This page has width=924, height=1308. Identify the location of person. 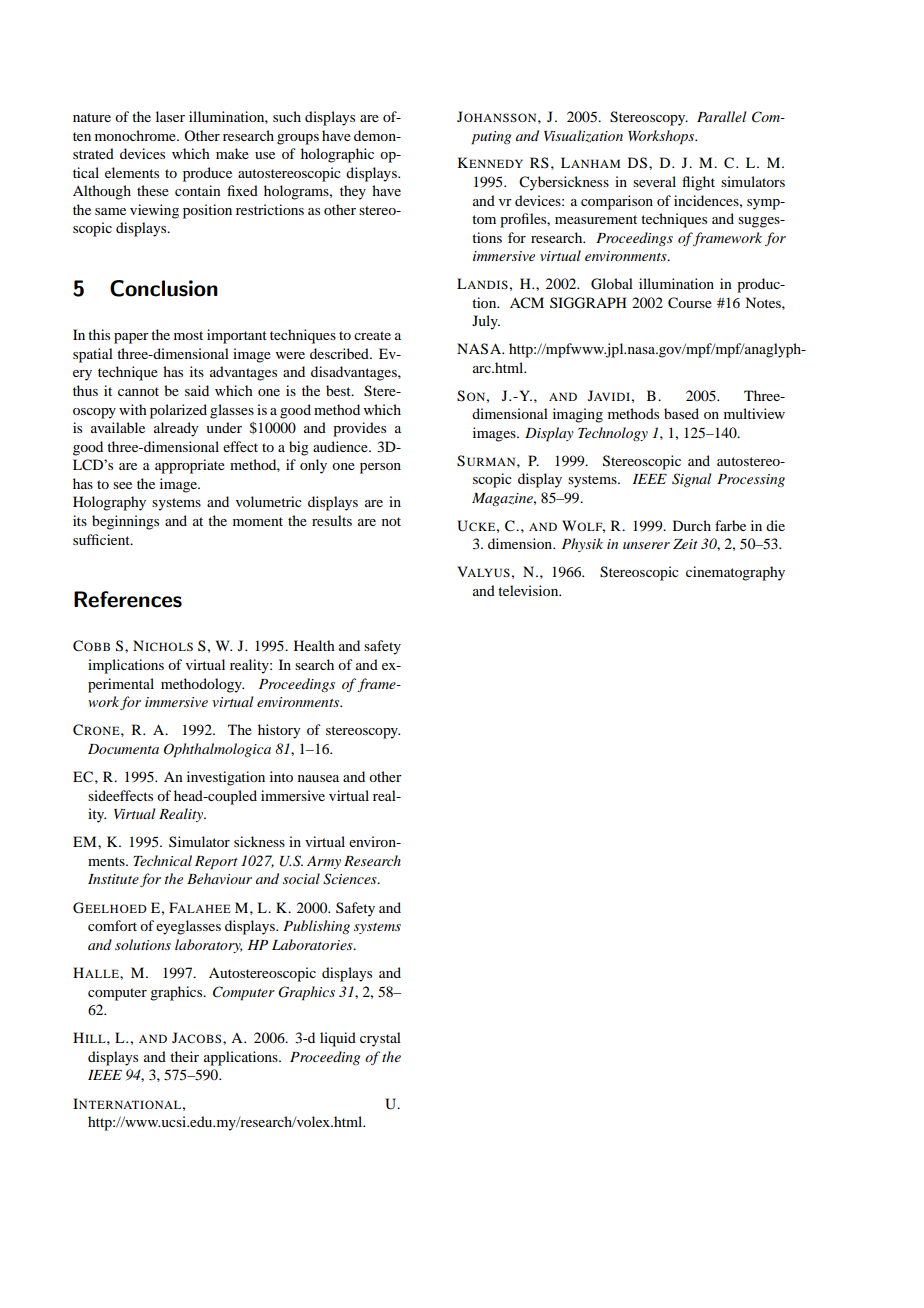
(380, 468).
